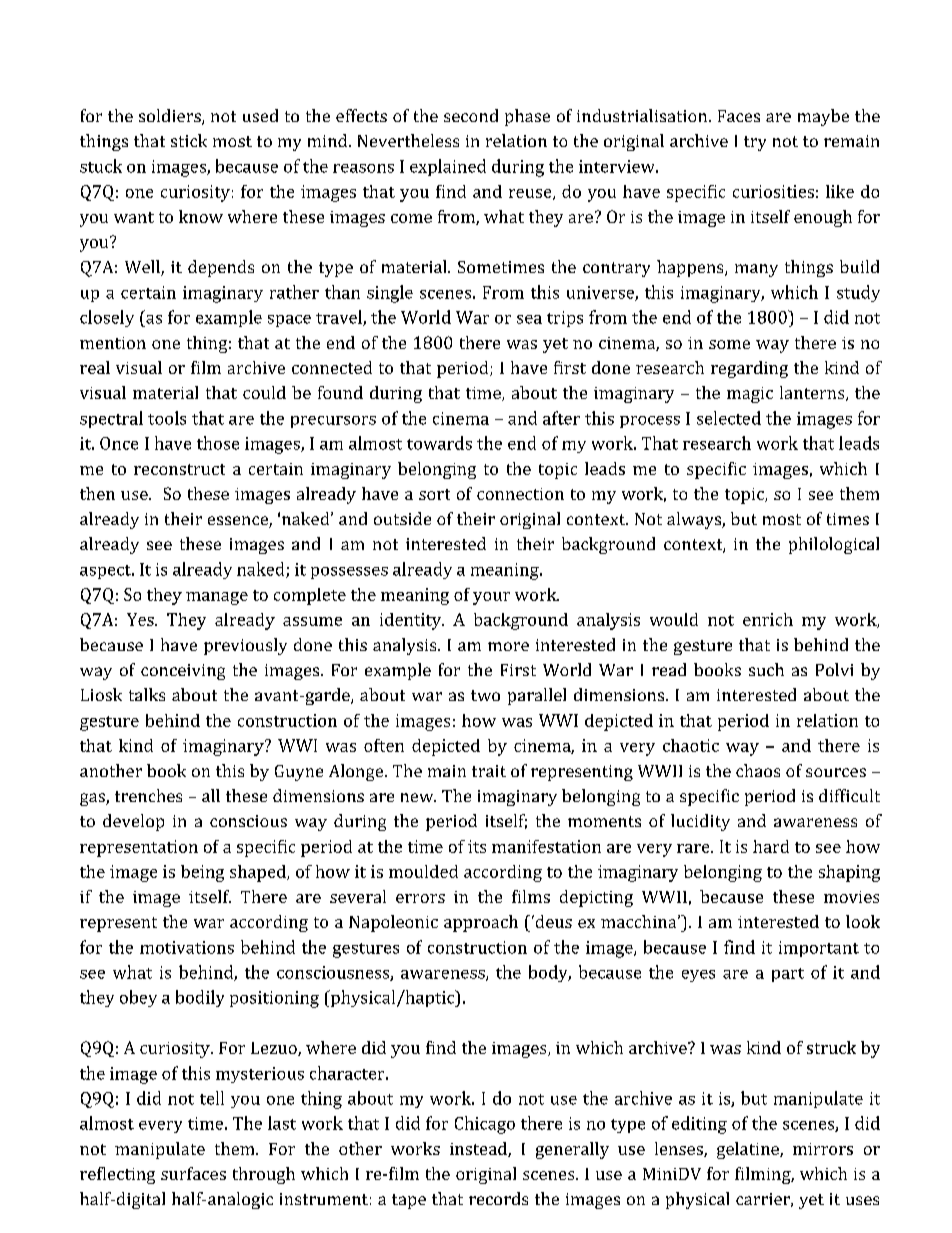  Describe the element at coordinates (766, 669) in the page. I see `such` at that location.
